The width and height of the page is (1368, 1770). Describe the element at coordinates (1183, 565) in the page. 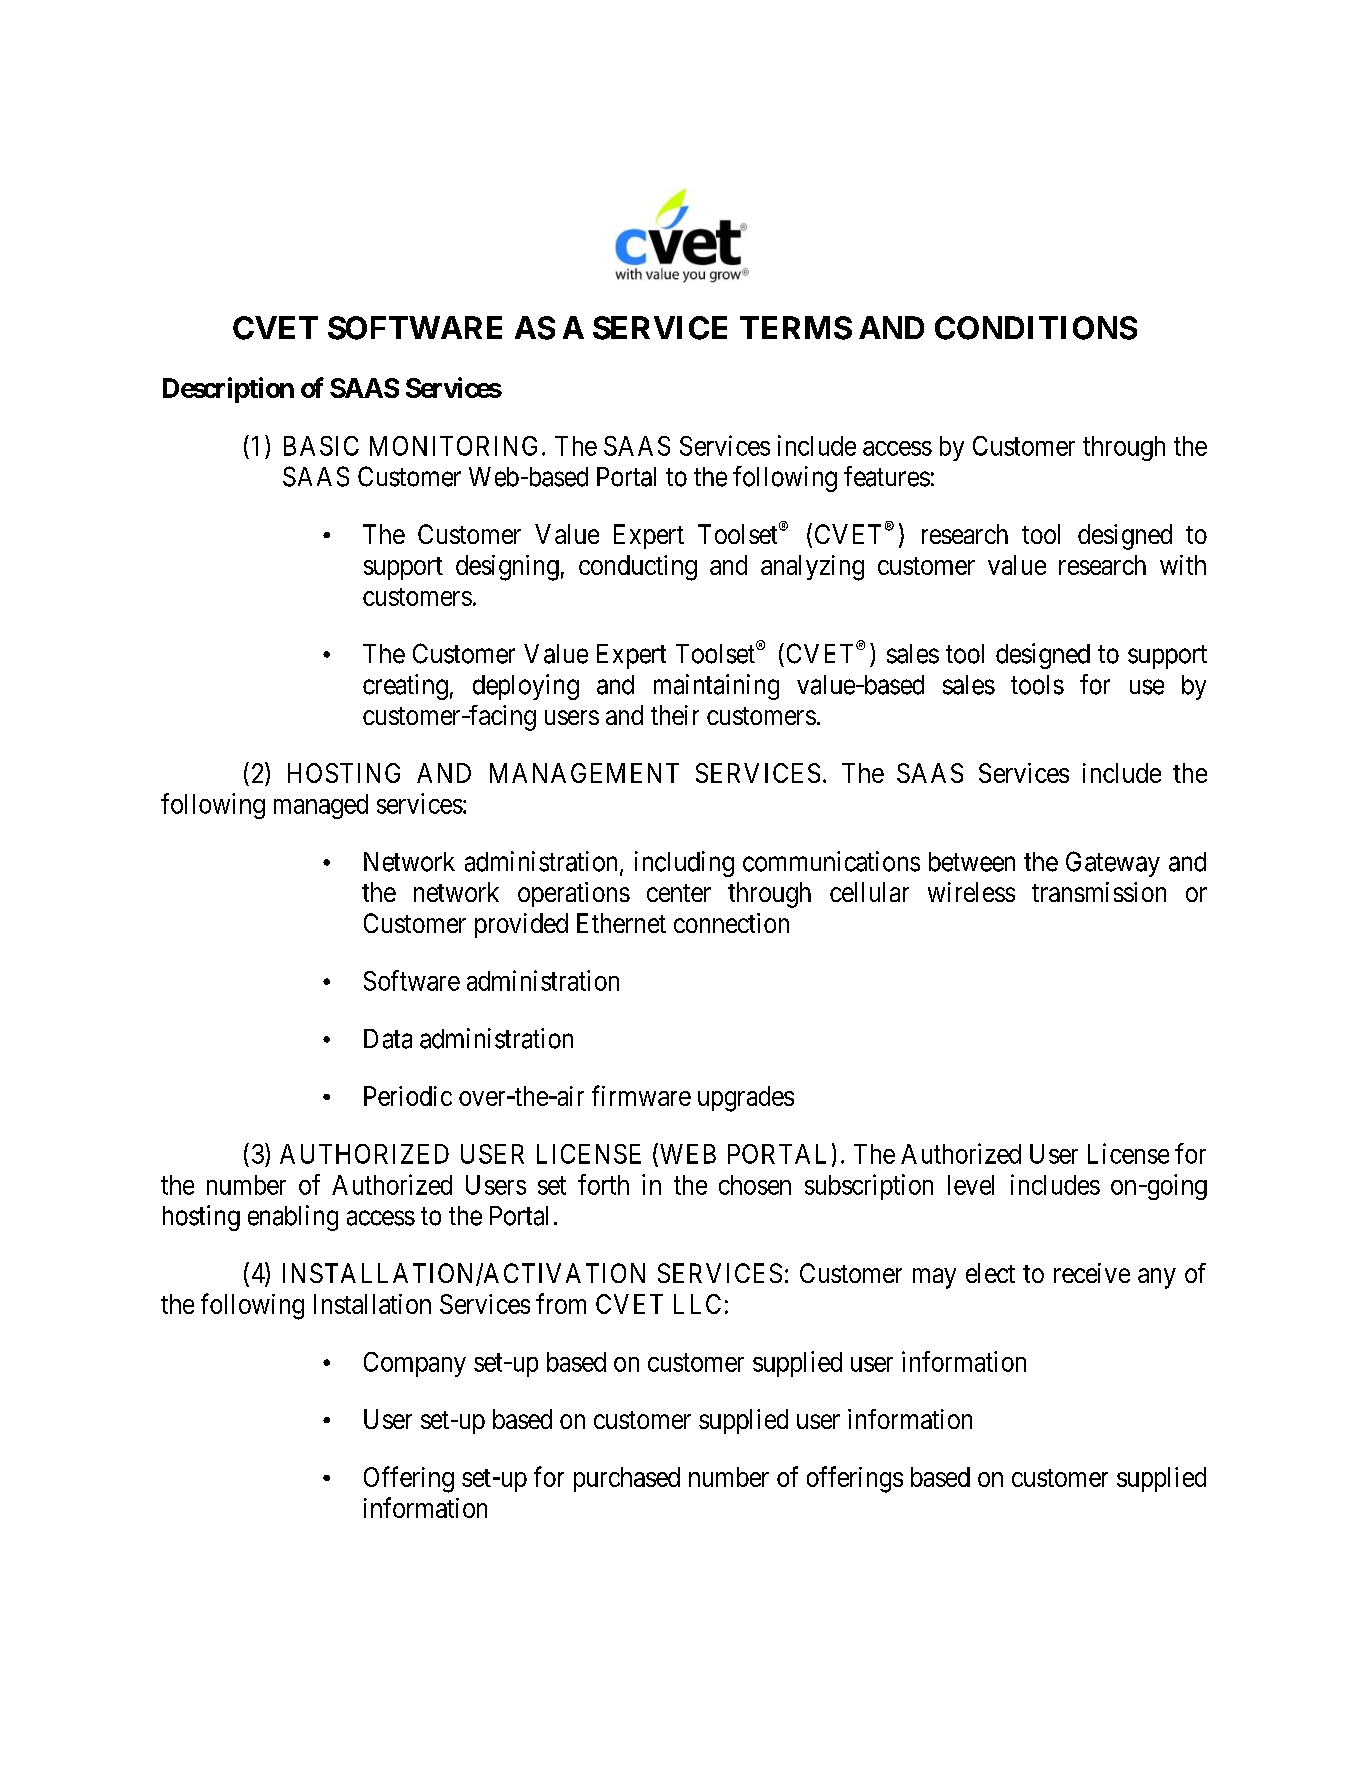

I see `with` at that location.
